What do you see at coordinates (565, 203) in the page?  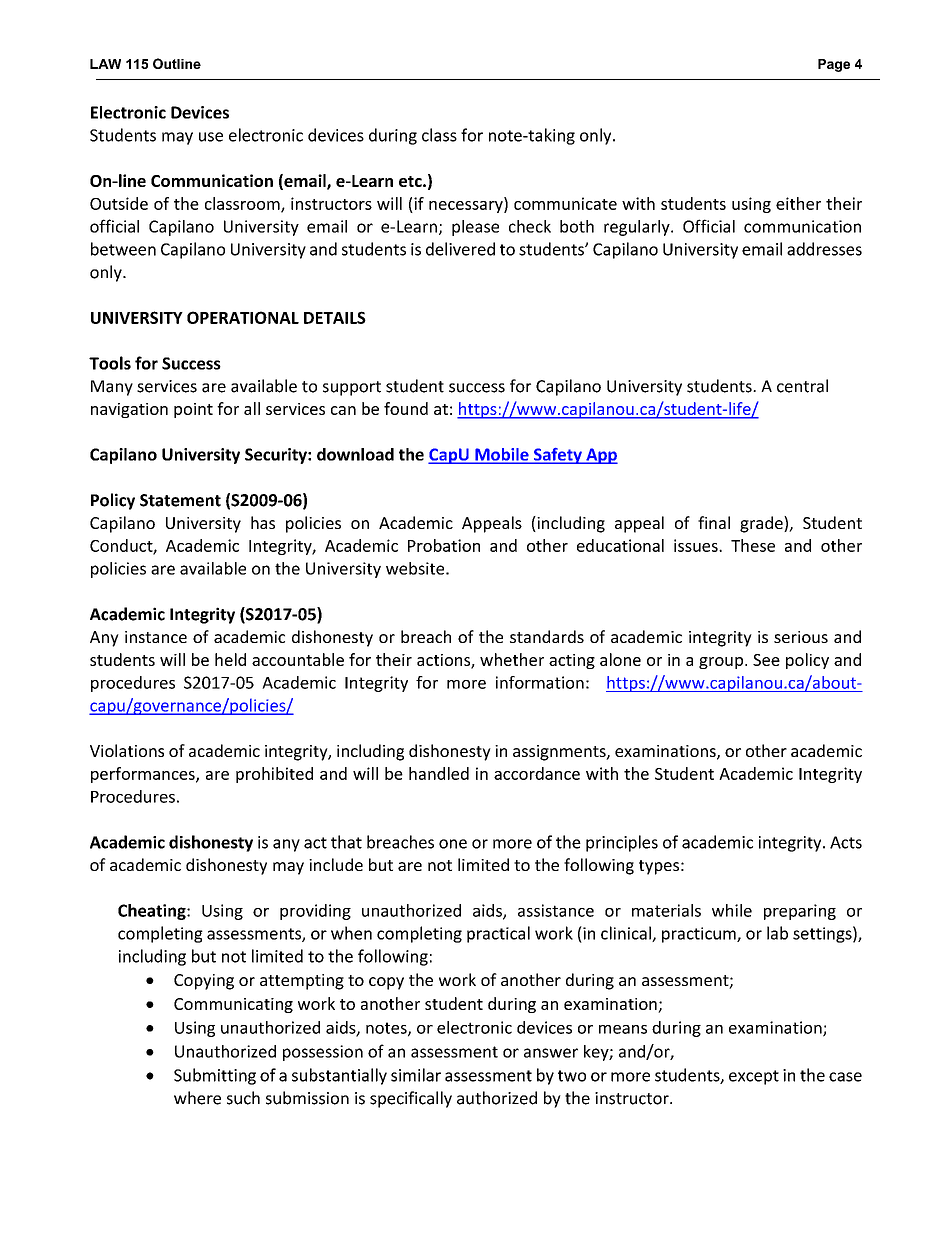 I see `communicate` at bounding box center [565, 203].
